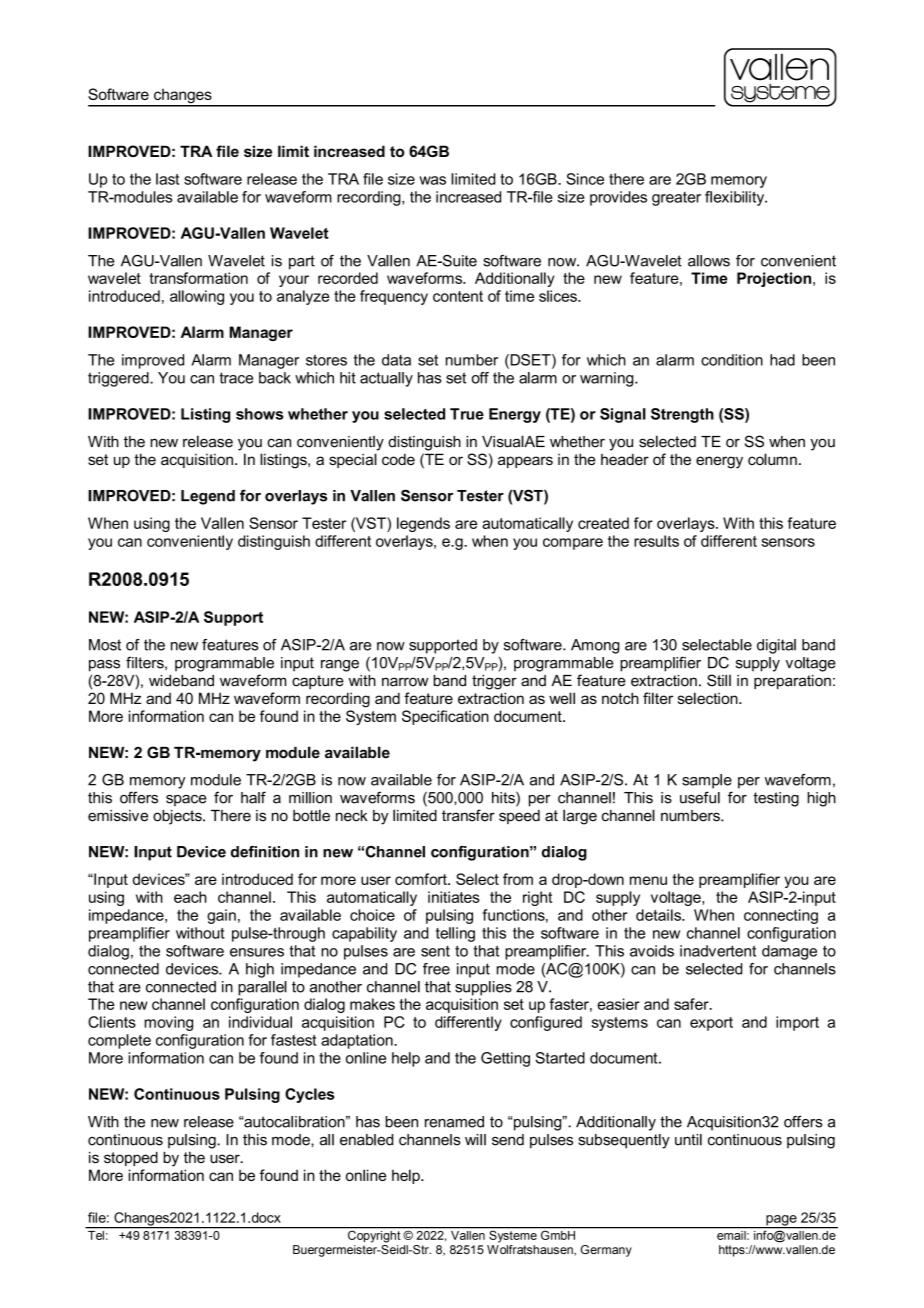  I want to click on stopped, so click(131, 1158).
